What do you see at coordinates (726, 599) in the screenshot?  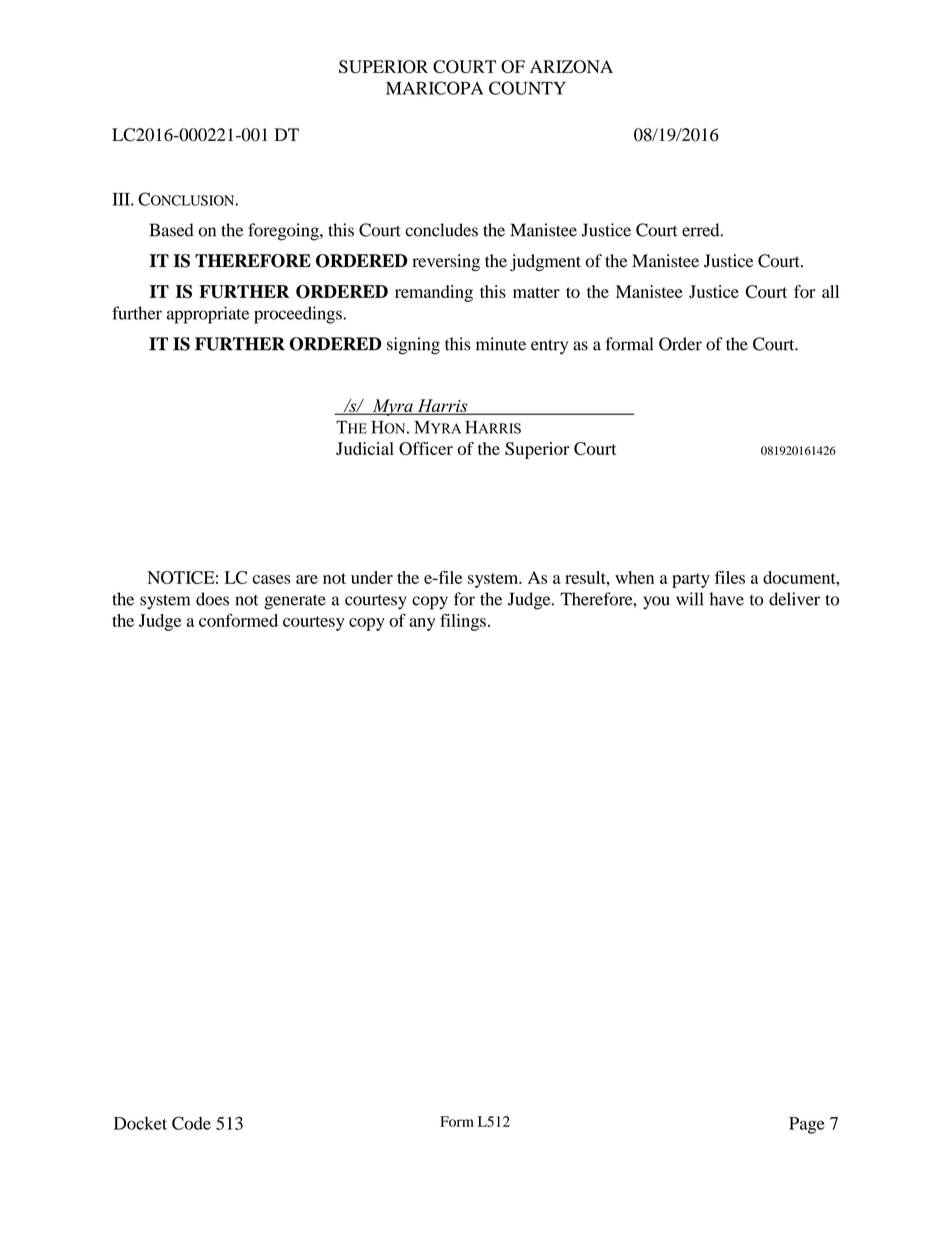 I see `have` at bounding box center [726, 599].
